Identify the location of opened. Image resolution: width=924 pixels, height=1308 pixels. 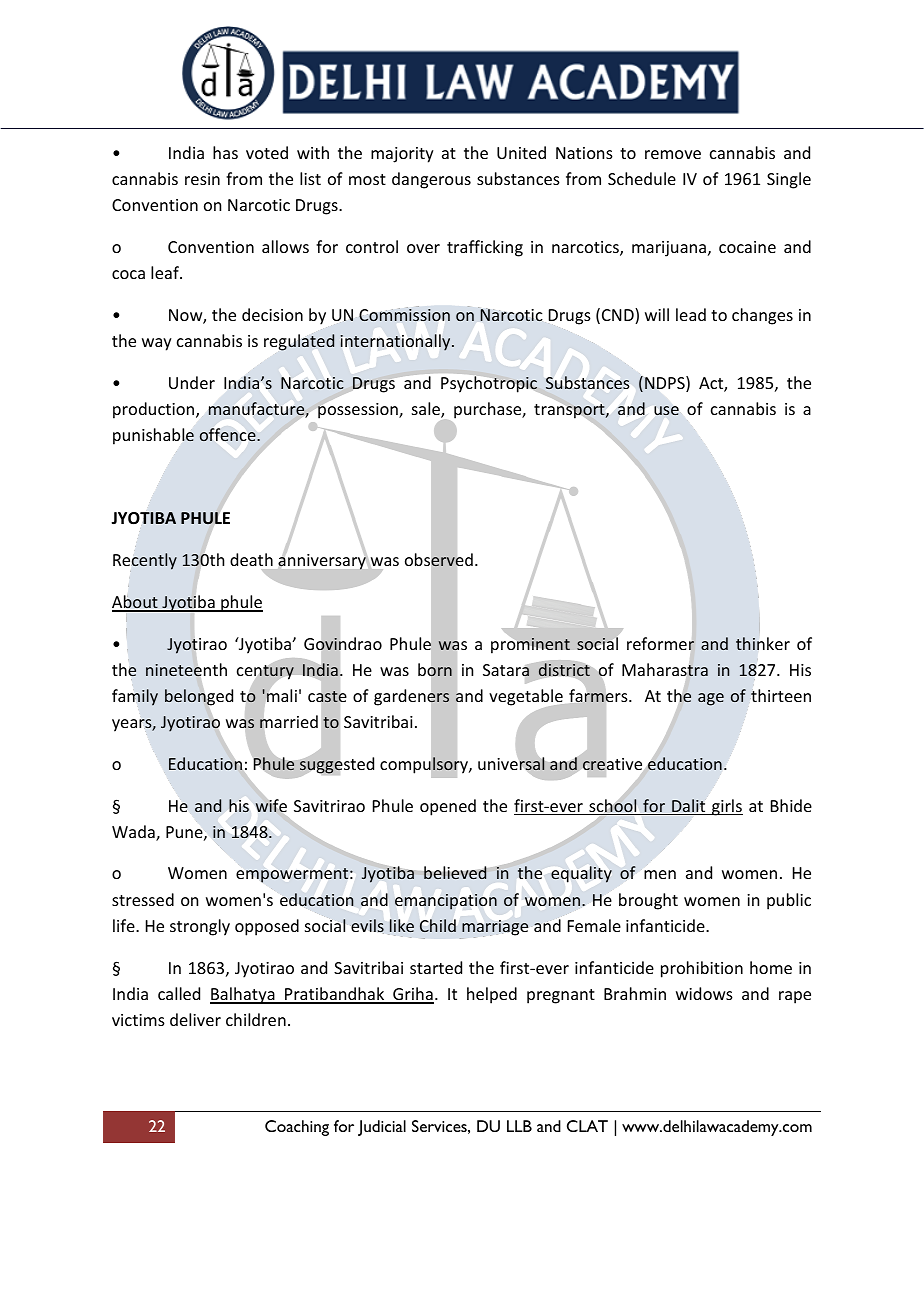
(448, 807).
